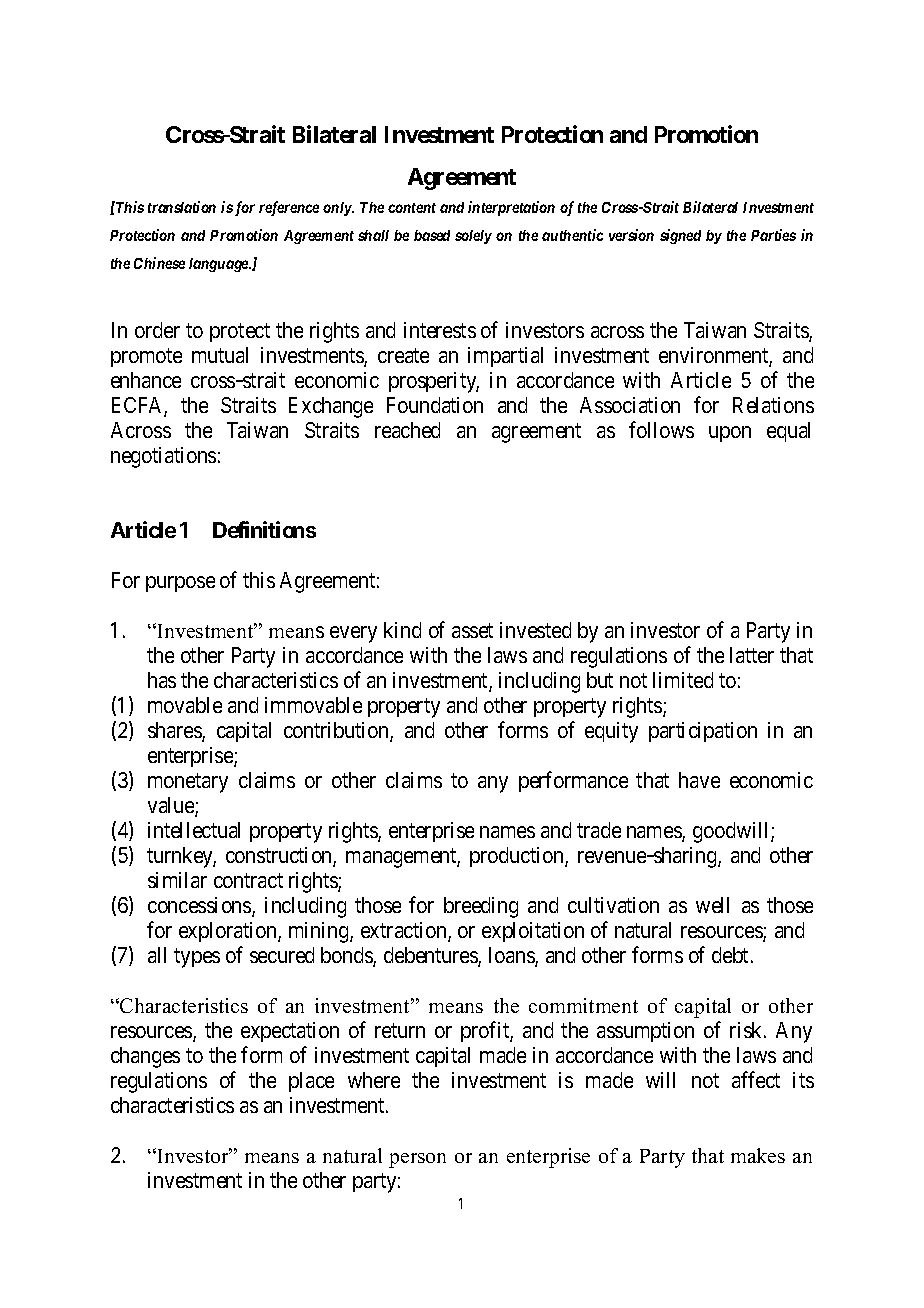 The width and height of the page is (924, 1308). Describe the element at coordinates (712, 905) in the page. I see `well` at that location.
